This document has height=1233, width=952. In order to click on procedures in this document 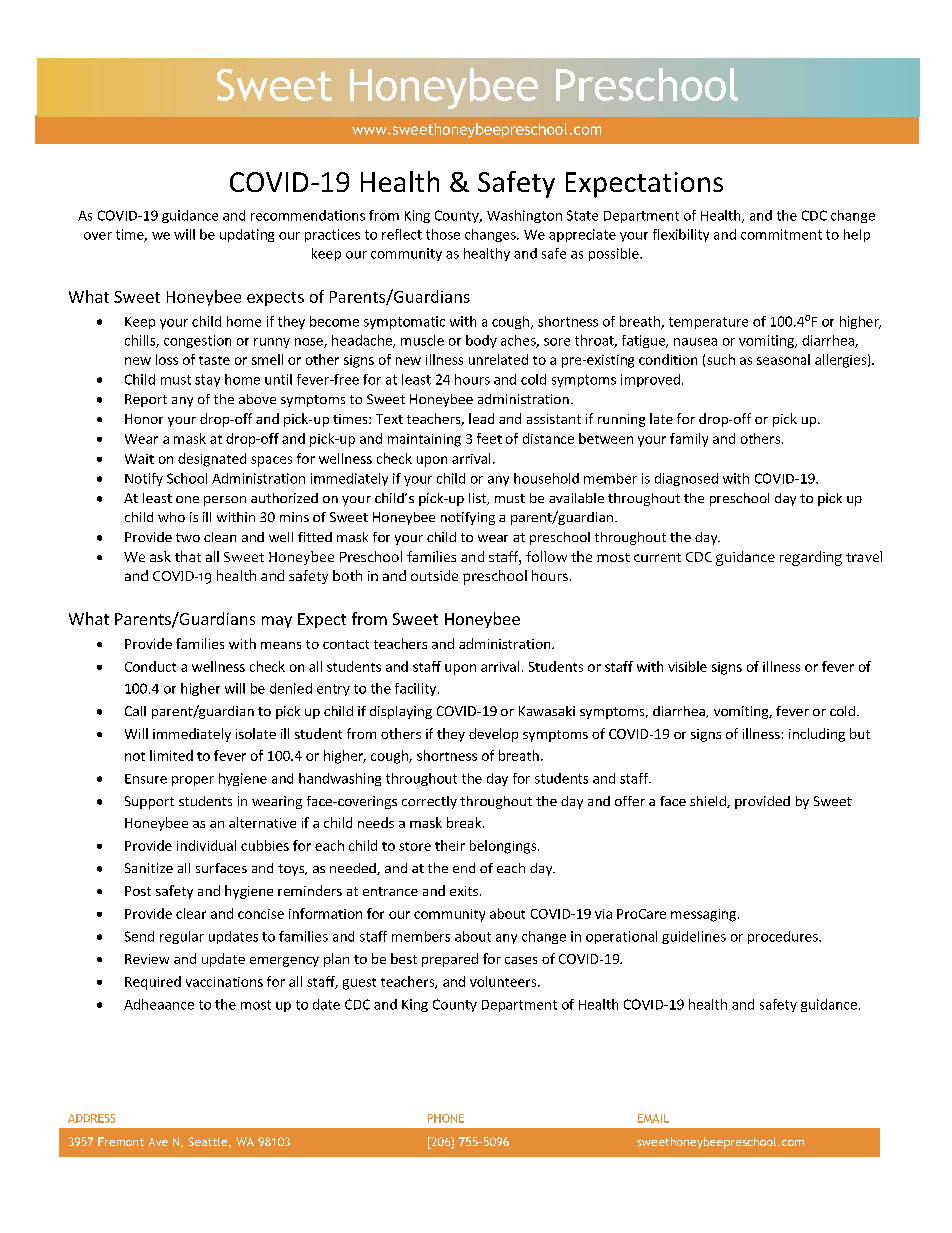, I will do `click(784, 937)`.
